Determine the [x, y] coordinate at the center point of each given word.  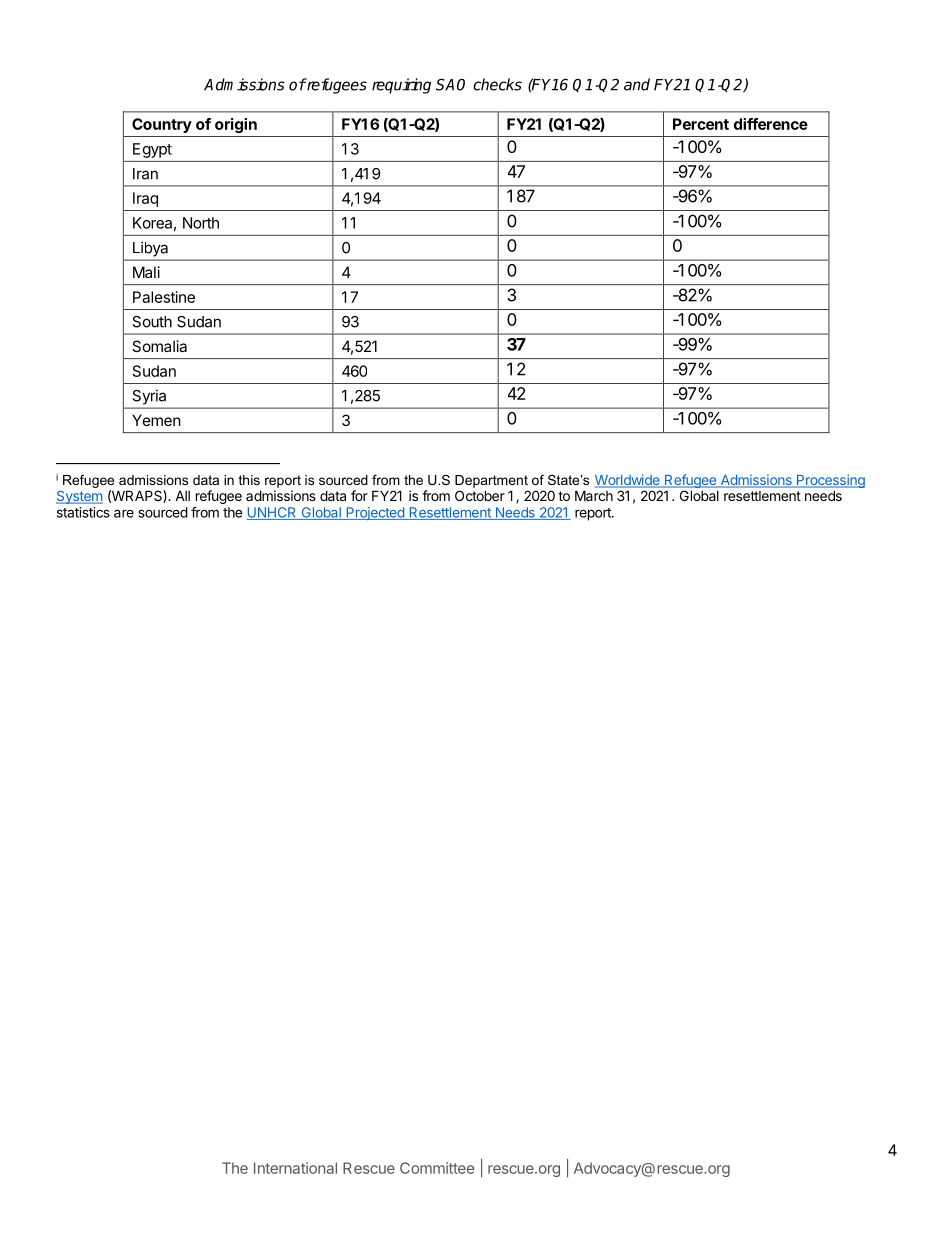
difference [771, 124]
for [359, 495]
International [295, 1168]
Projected [375, 513]
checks [497, 84]
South [152, 322]
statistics [83, 512]
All [182, 496]
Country [162, 125]
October [480, 495]
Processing [830, 482]
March [594, 495]
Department [491, 481]
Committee [437, 1168]
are [124, 513]
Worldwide [628, 481]
